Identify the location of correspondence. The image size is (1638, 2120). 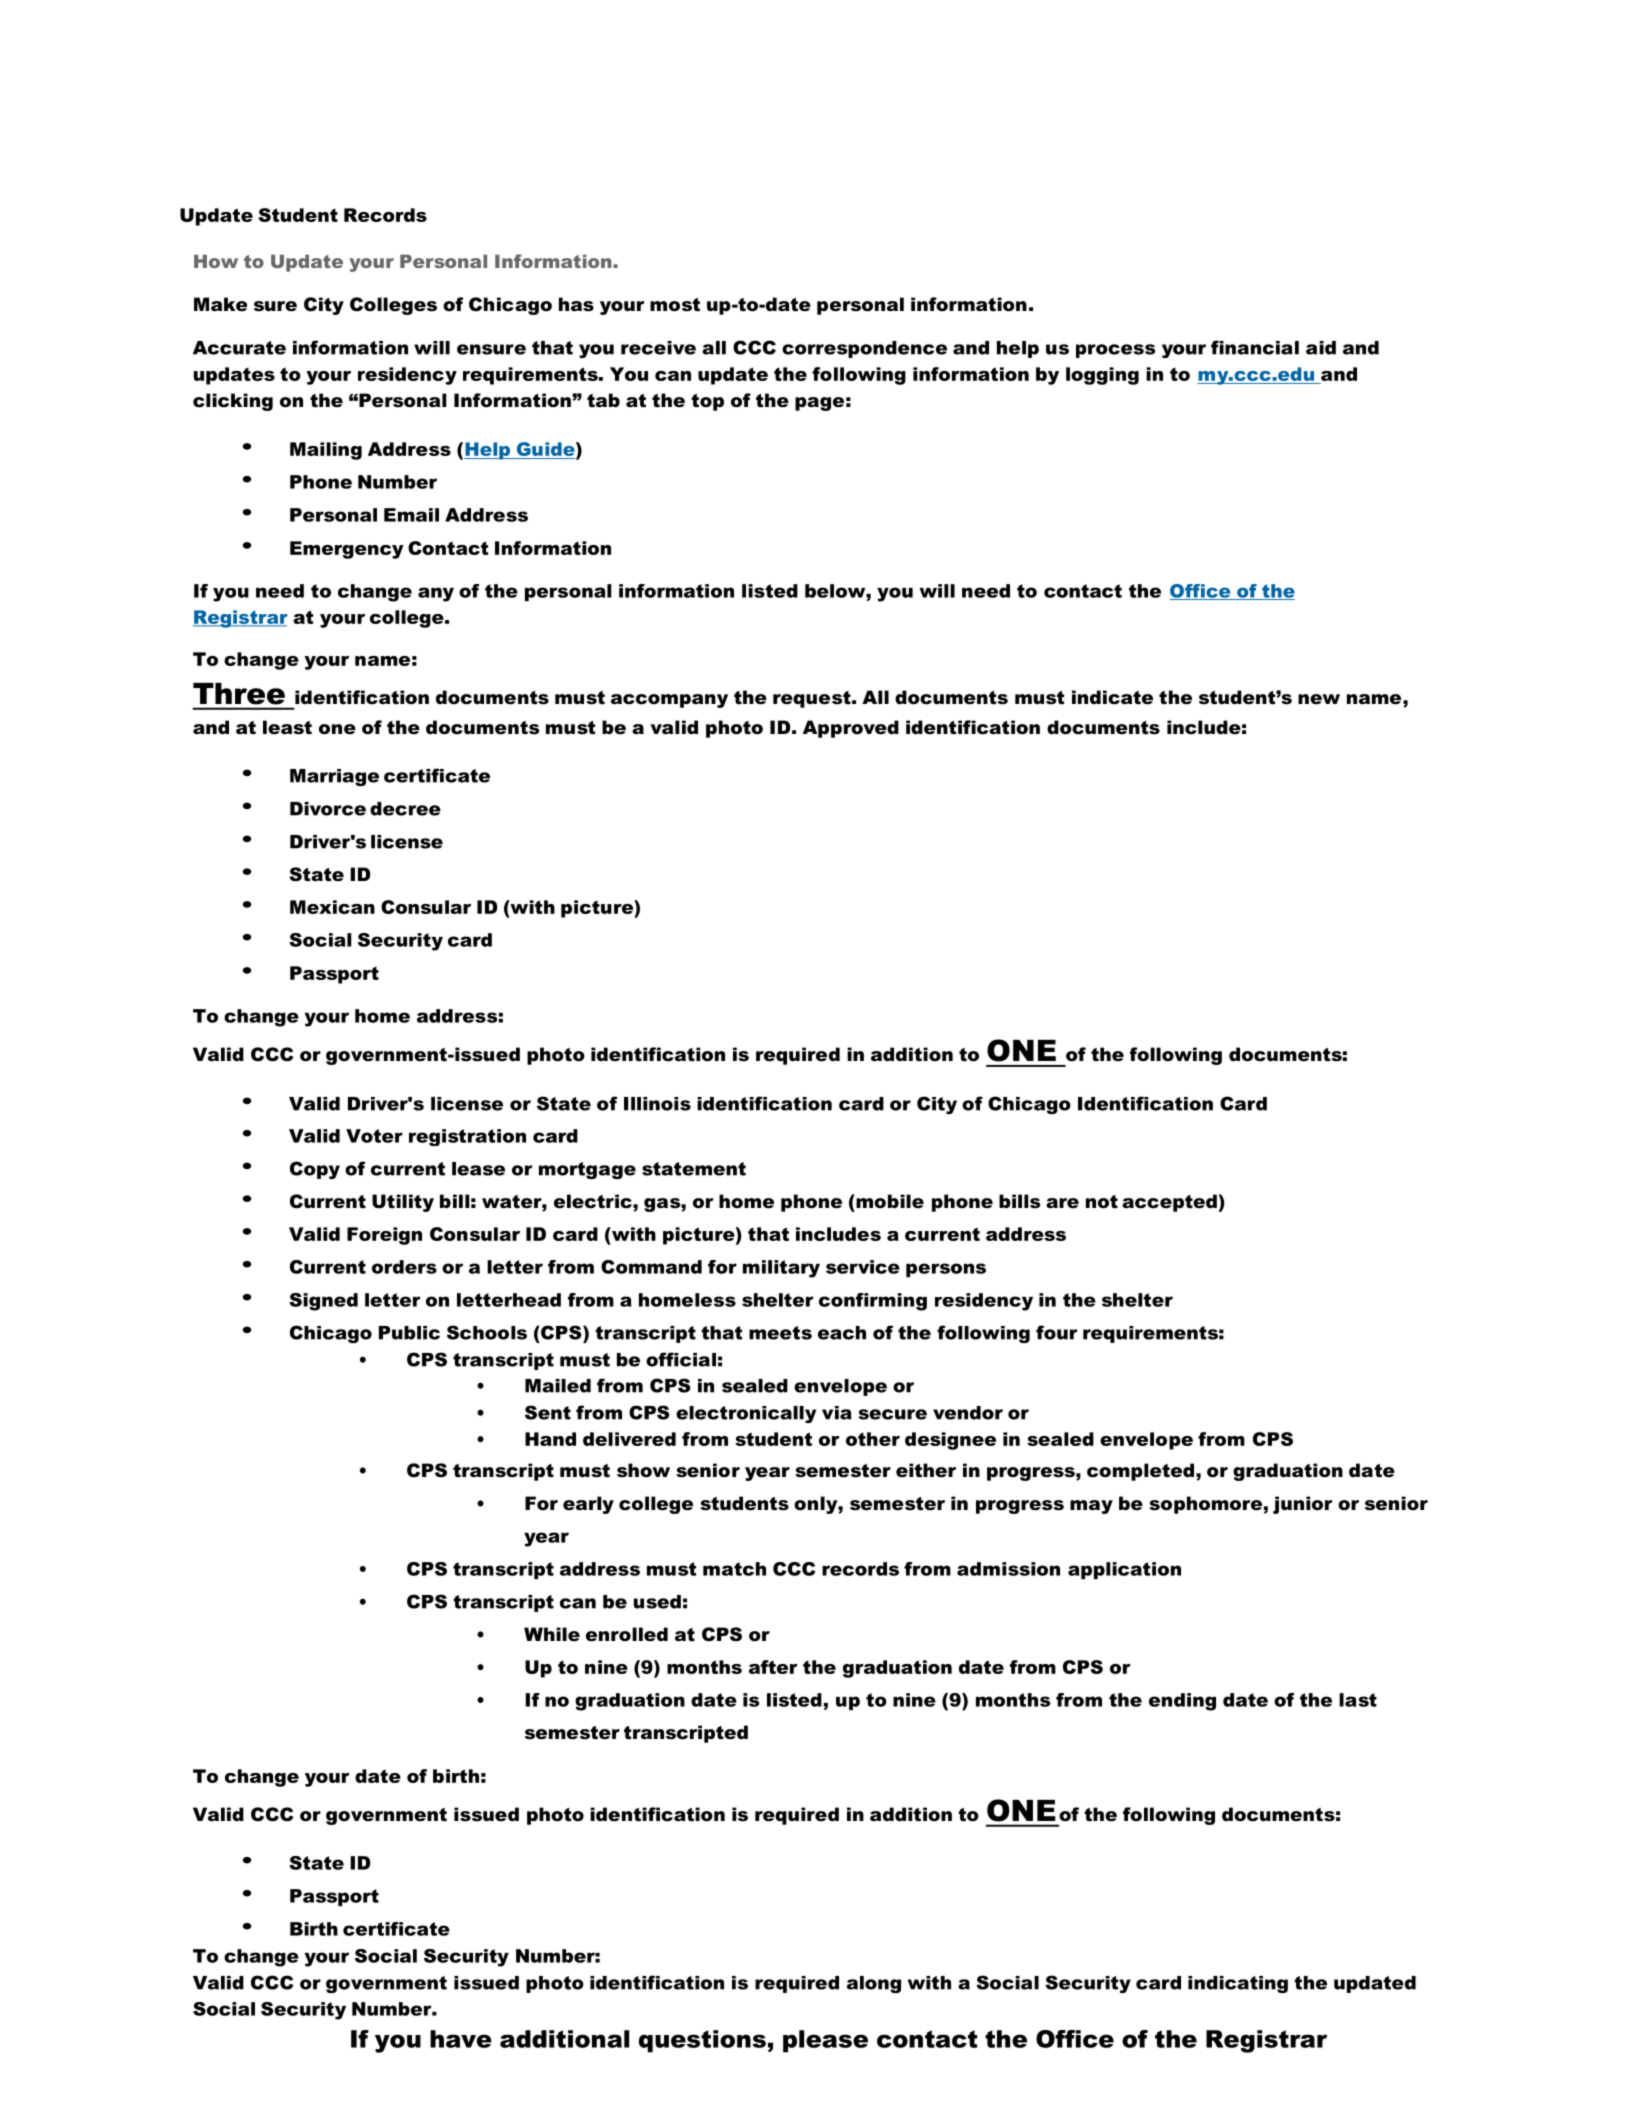
(864, 349).
